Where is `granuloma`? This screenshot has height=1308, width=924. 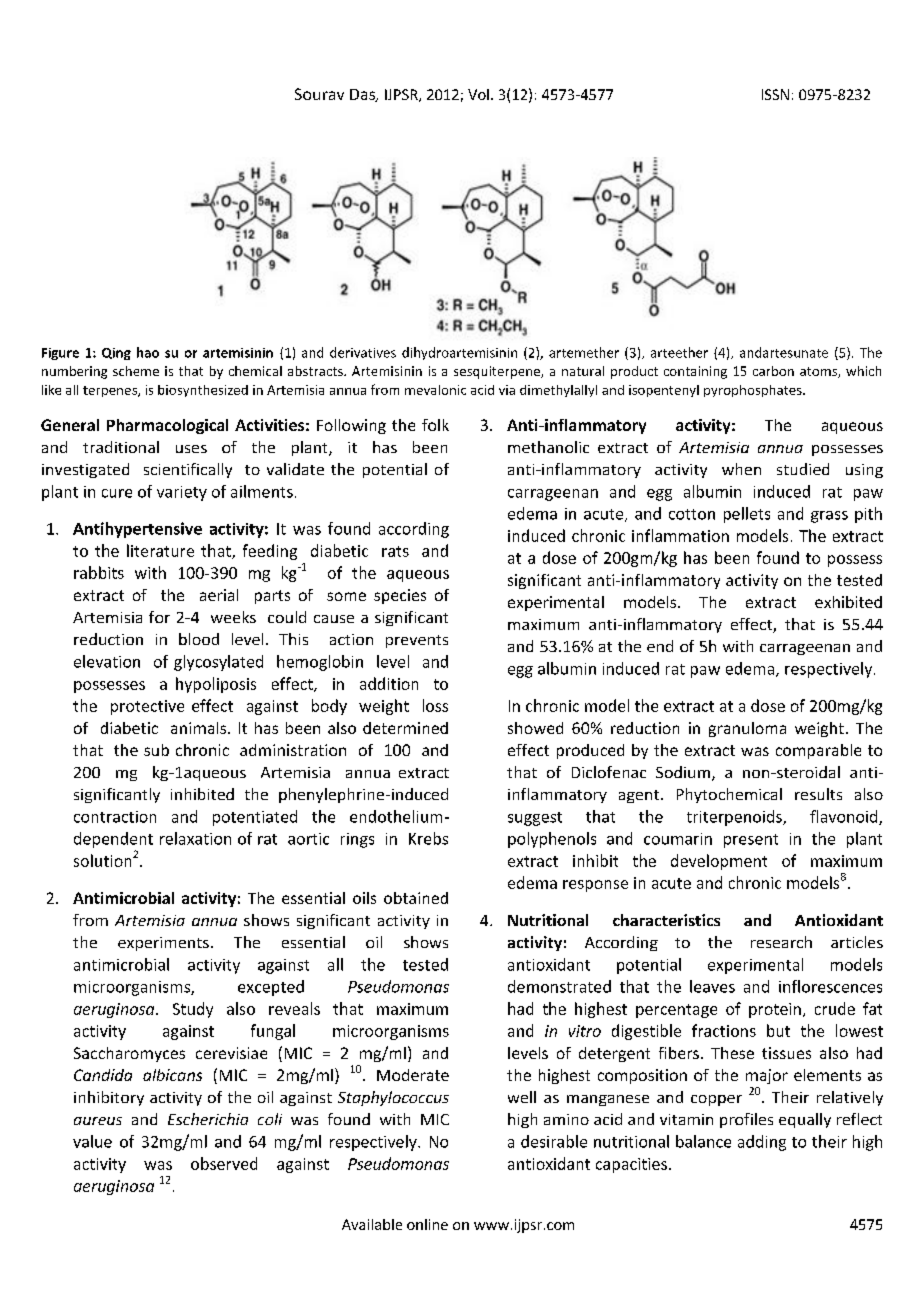 granuloma is located at coordinates (747, 729).
